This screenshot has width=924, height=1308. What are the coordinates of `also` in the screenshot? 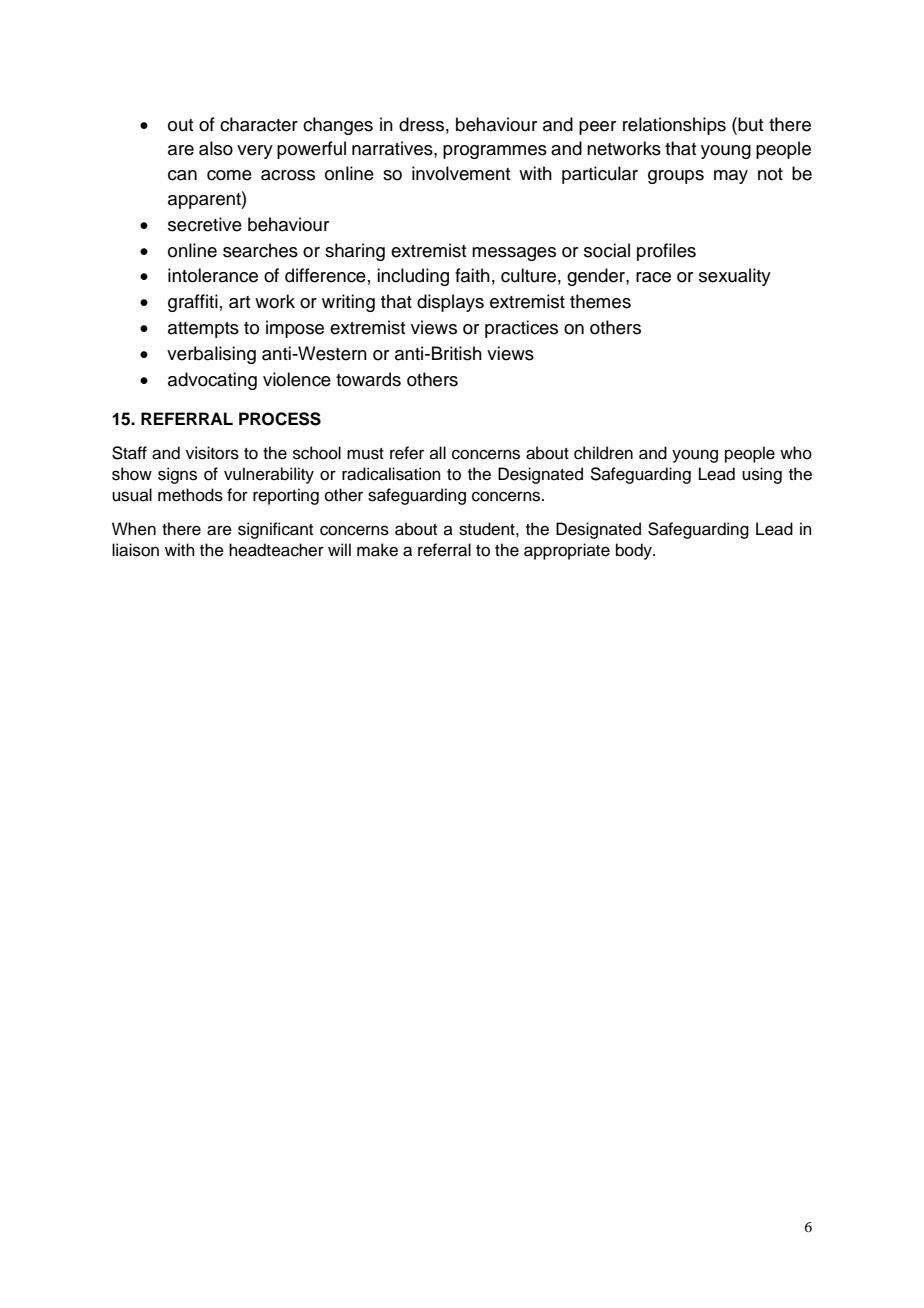 It's located at (216, 148).
